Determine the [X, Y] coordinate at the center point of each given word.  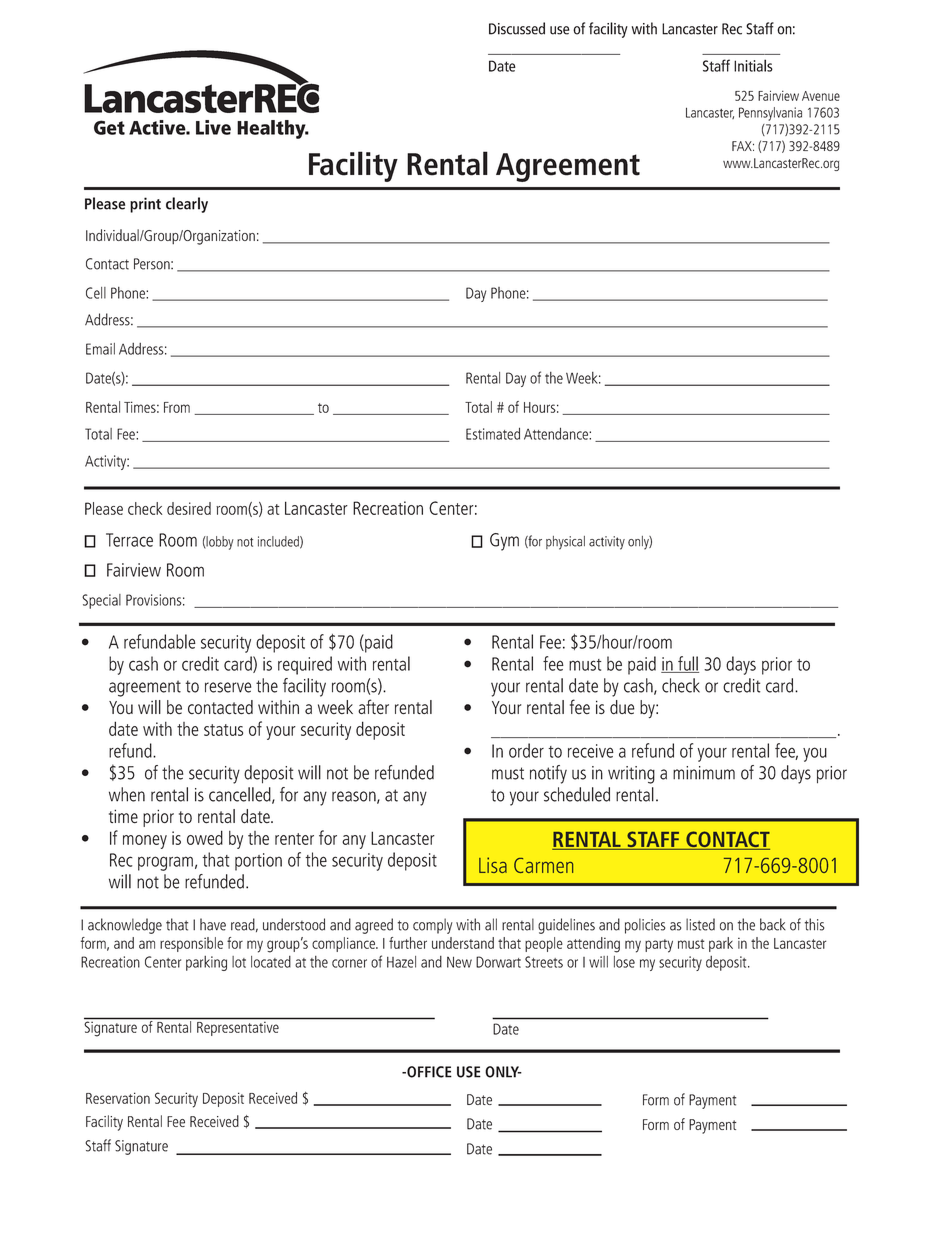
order [526, 750]
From [177, 407]
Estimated [493, 433]
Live [213, 127]
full [687, 664]
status [223, 730]
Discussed [517, 28]
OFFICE [428, 1072]
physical [565, 543]
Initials [753, 65]
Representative [238, 1029]
